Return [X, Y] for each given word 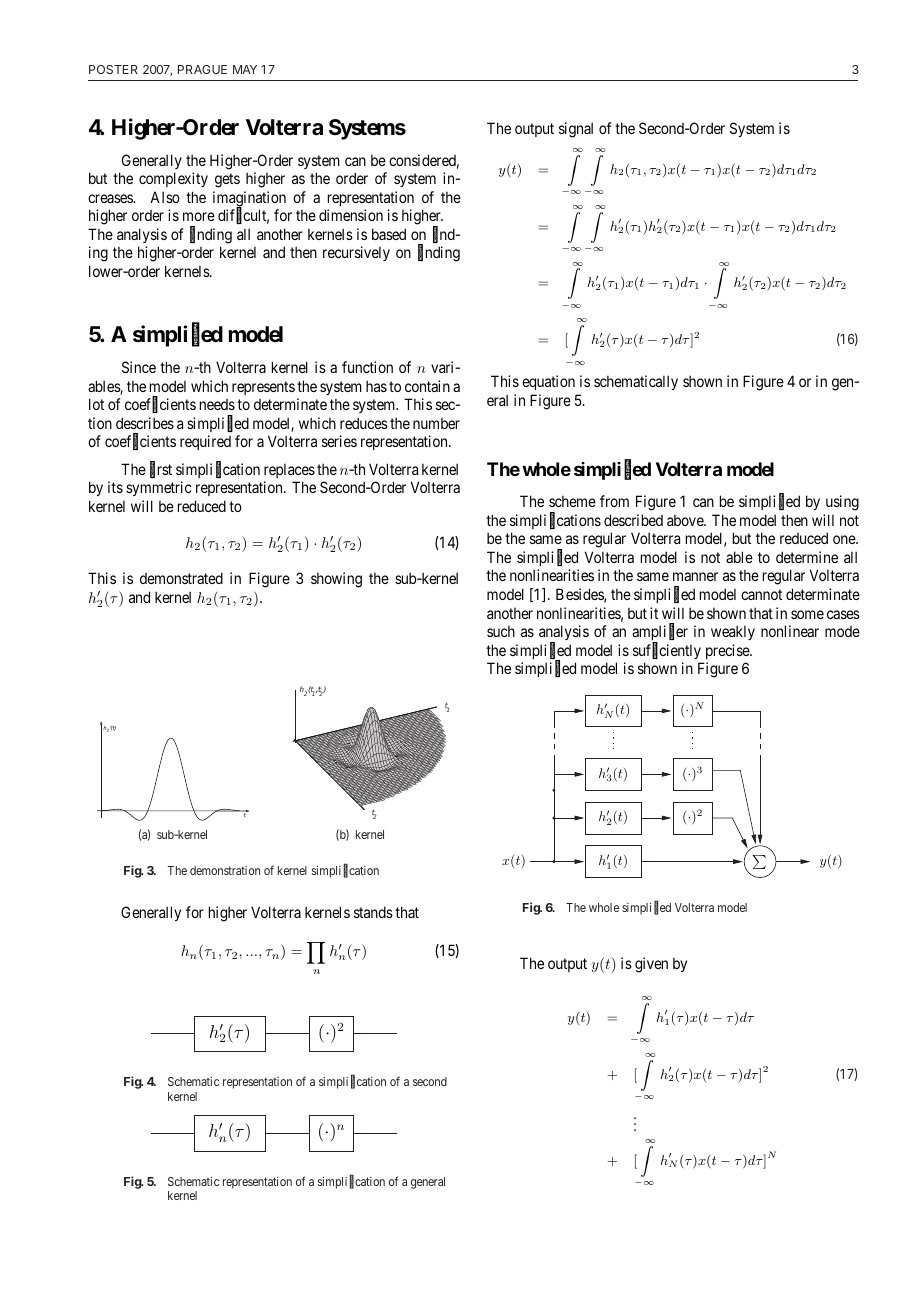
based [389, 234]
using [842, 503]
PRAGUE [202, 69]
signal [576, 130]
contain [427, 386]
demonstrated [181, 578]
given [651, 965]
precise [728, 651]
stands [373, 912]
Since [139, 367]
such [501, 631]
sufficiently [667, 651]
